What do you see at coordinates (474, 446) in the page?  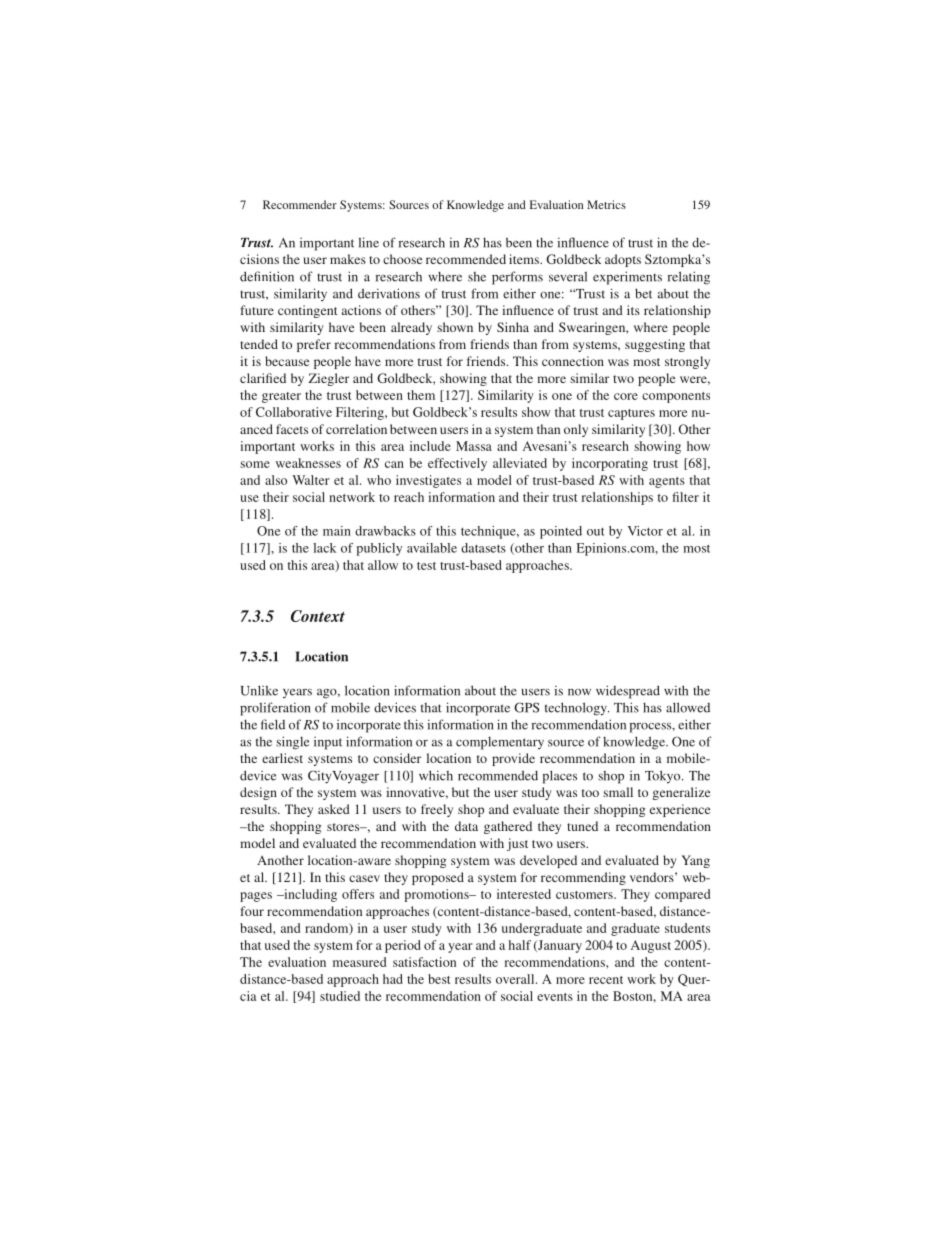 I see `Massa` at bounding box center [474, 446].
